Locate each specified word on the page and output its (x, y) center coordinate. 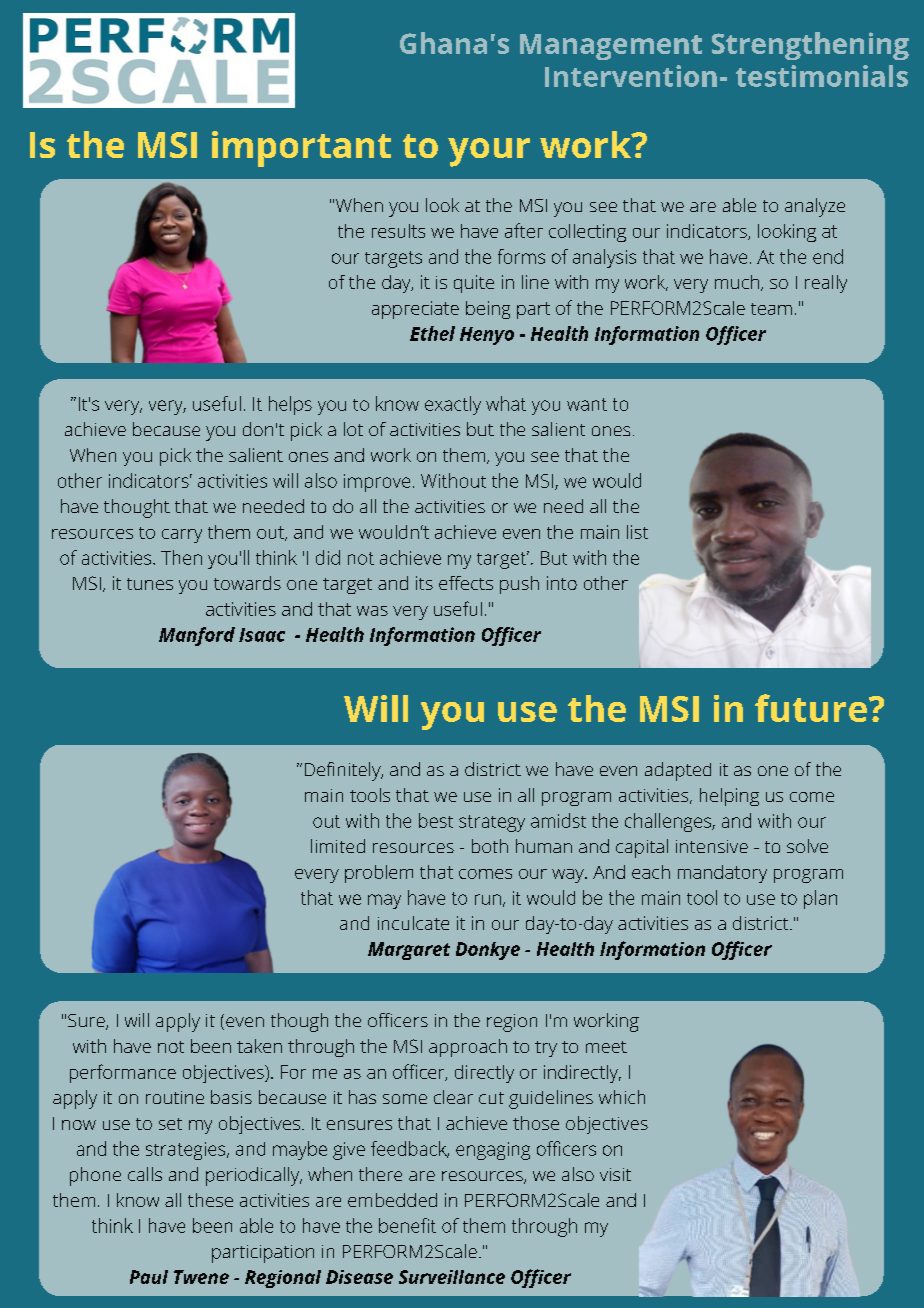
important (301, 149)
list (637, 532)
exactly (453, 405)
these (210, 1200)
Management (611, 47)
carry (182, 536)
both (490, 846)
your (489, 152)
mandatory (722, 874)
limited (338, 846)
